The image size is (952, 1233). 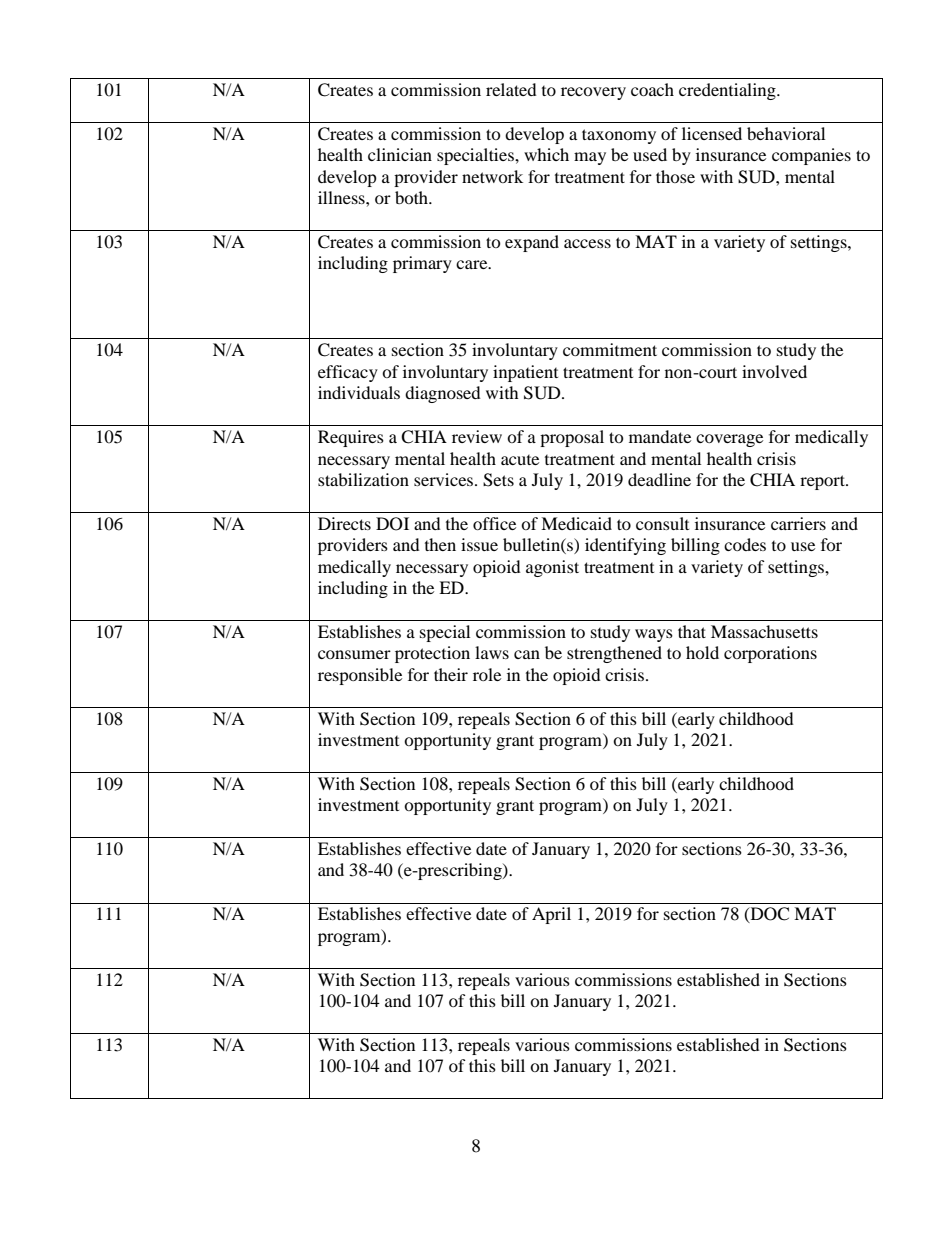 What do you see at coordinates (527, 654) in the screenshot?
I see `can` at bounding box center [527, 654].
